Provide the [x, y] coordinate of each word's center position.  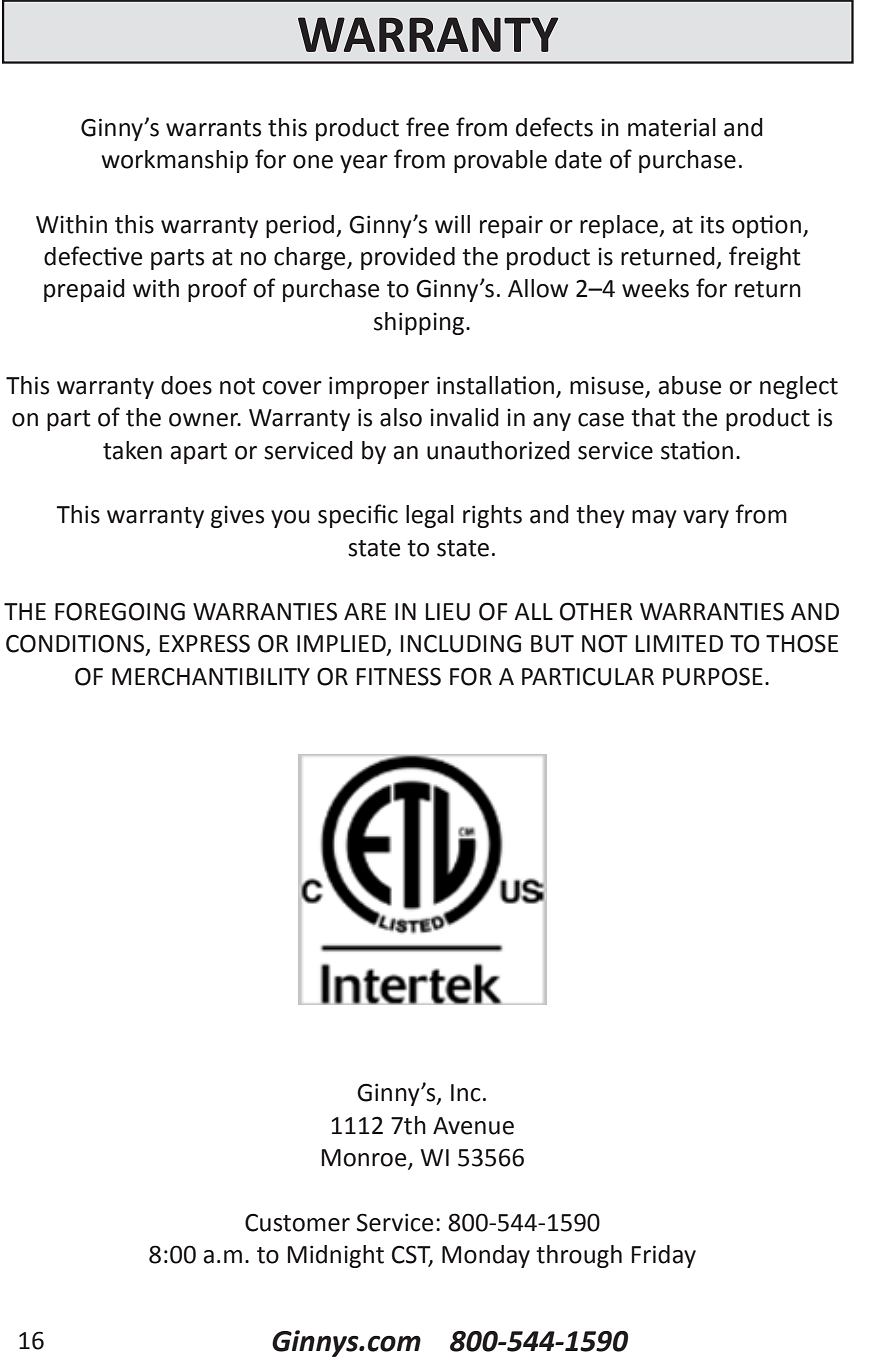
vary [706, 519]
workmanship [174, 161]
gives [237, 517]
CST [412, 1255]
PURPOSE [713, 676]
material [672, 127]
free [427, 127]
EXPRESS [205, 643]
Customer [297, 1223]
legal [430, 516]
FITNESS [399, 676]
